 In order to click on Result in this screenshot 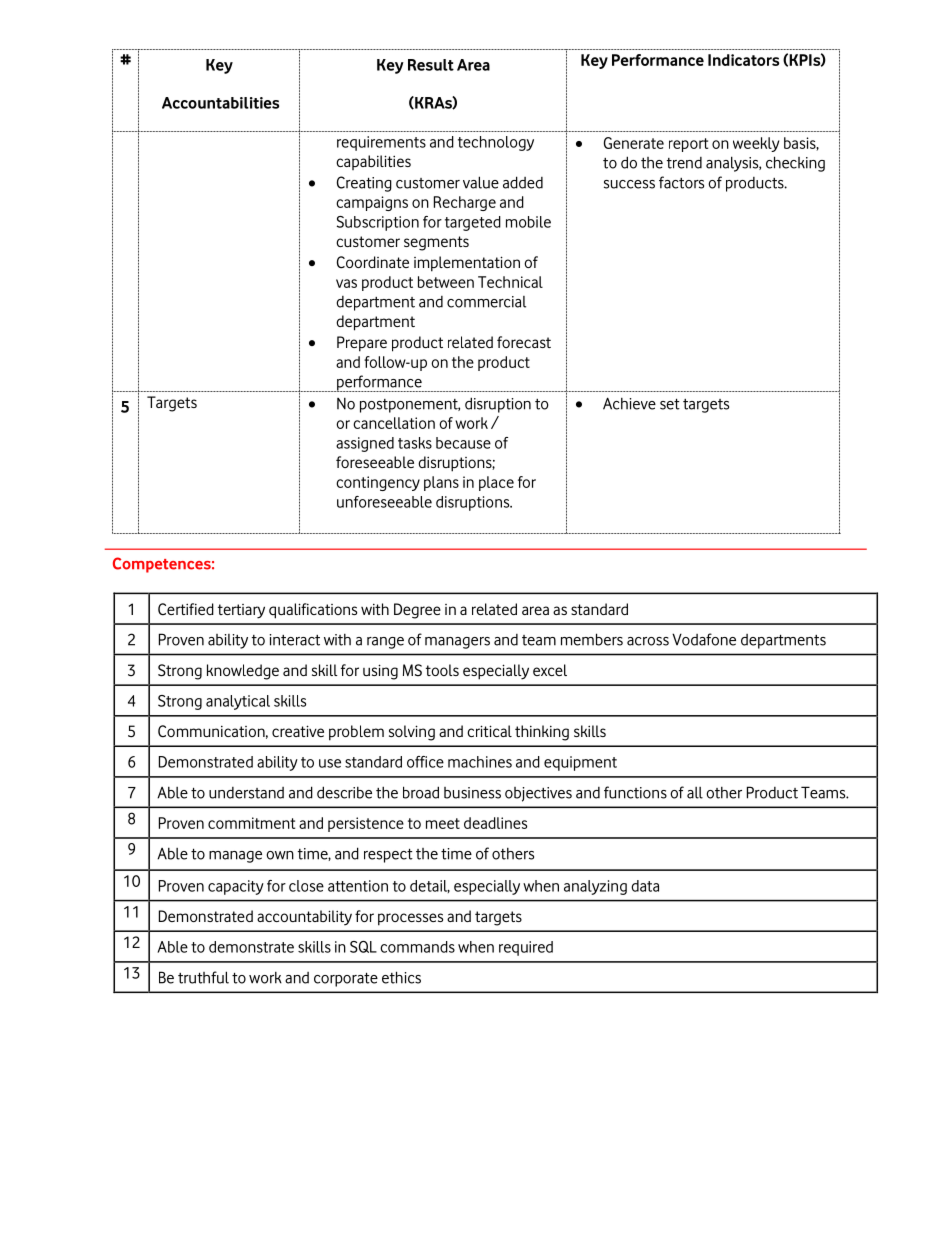, I will do `click(431, 65)`.
